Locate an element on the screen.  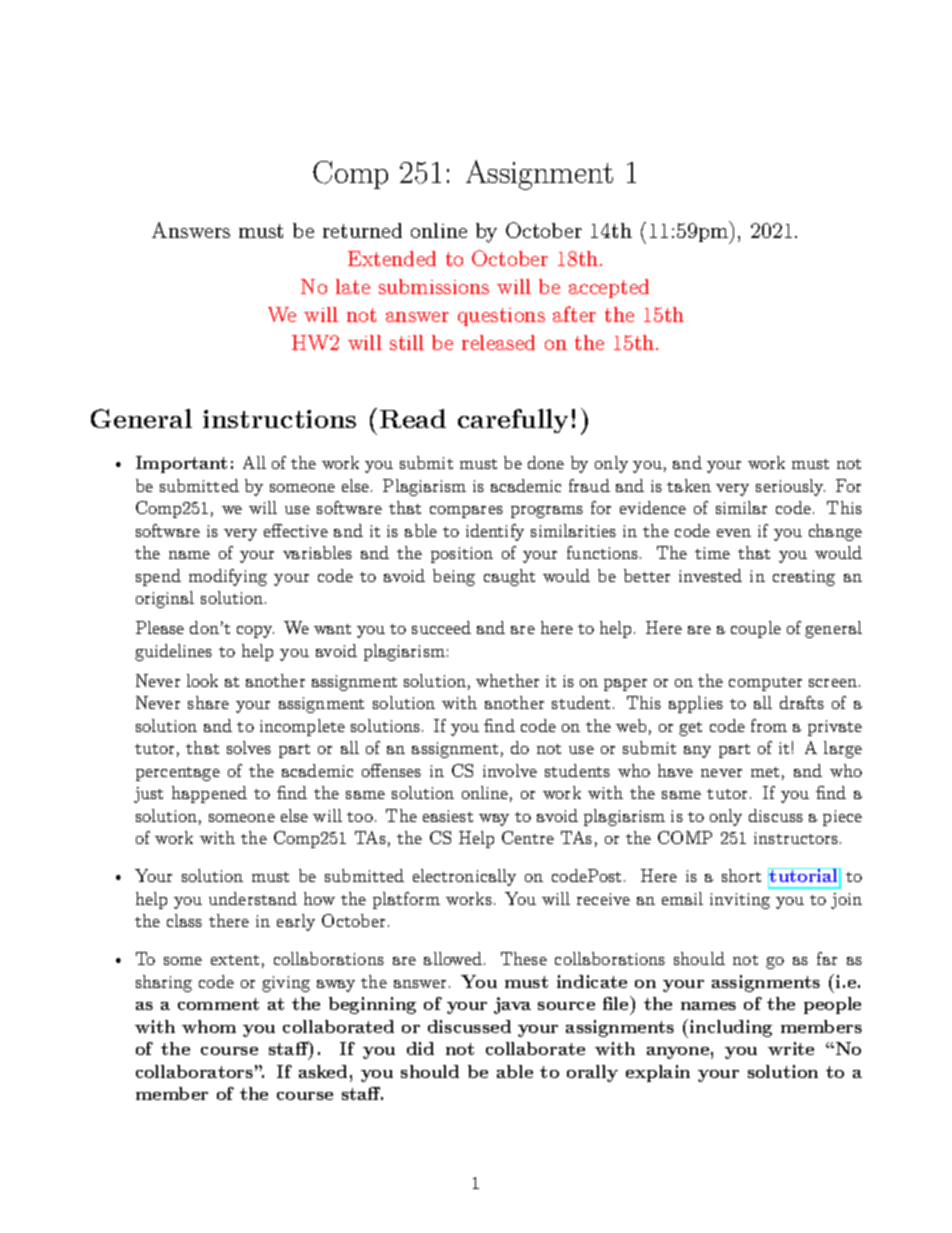
java is located at coordinates (512, 1005).
